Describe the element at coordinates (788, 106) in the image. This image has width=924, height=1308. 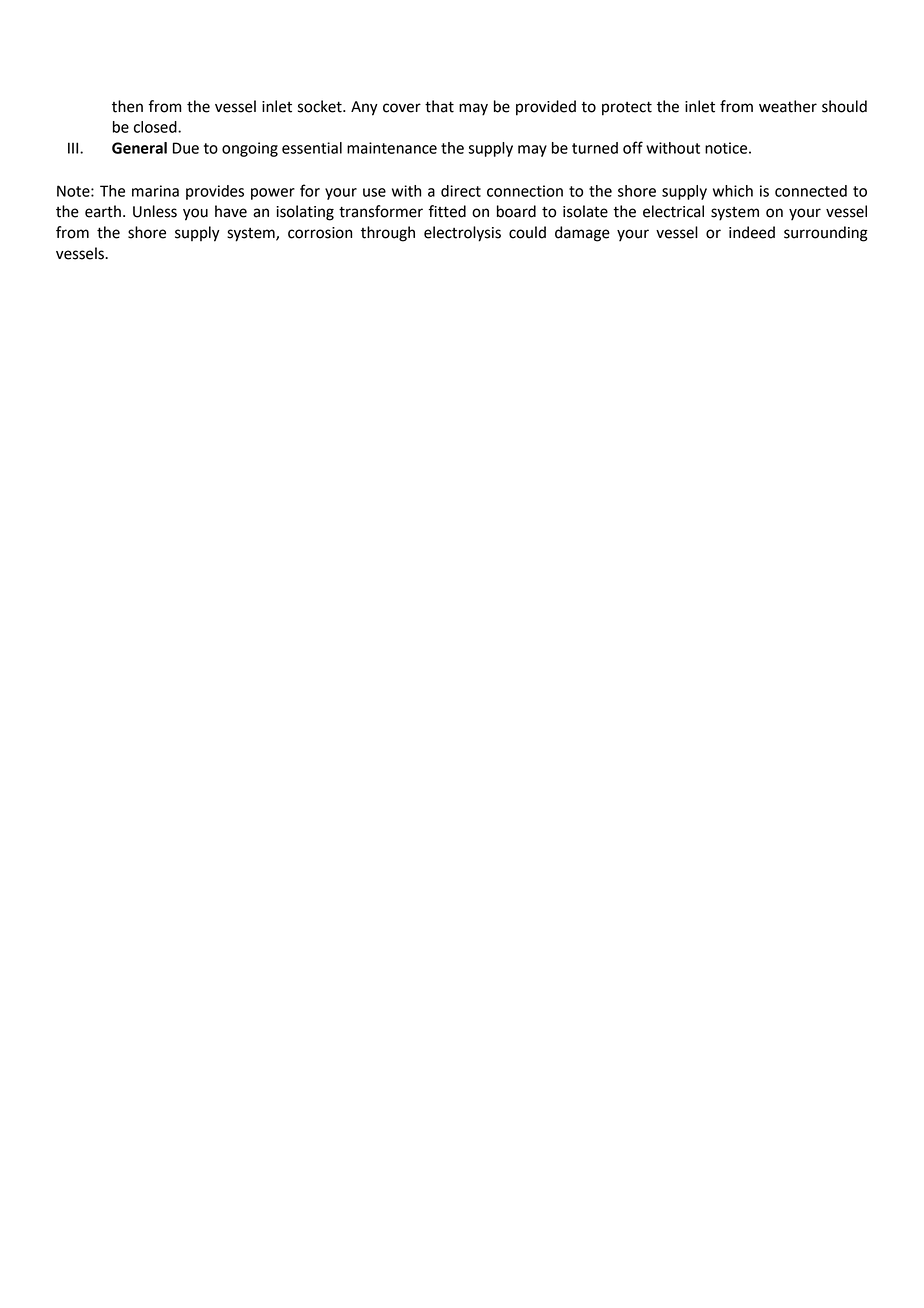
I see `weather` at that location.
